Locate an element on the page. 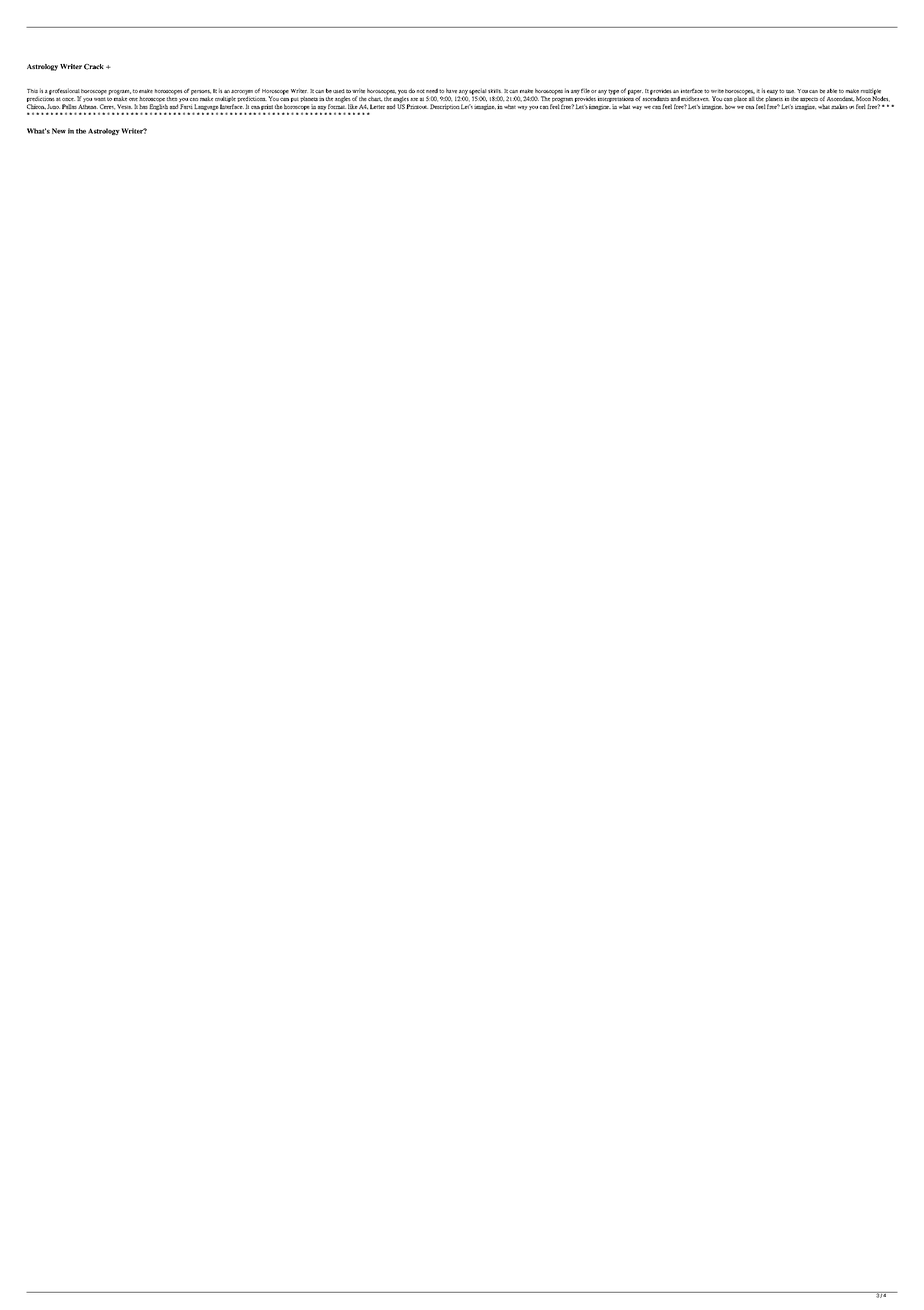  New is located at coordinates (59, 131).
